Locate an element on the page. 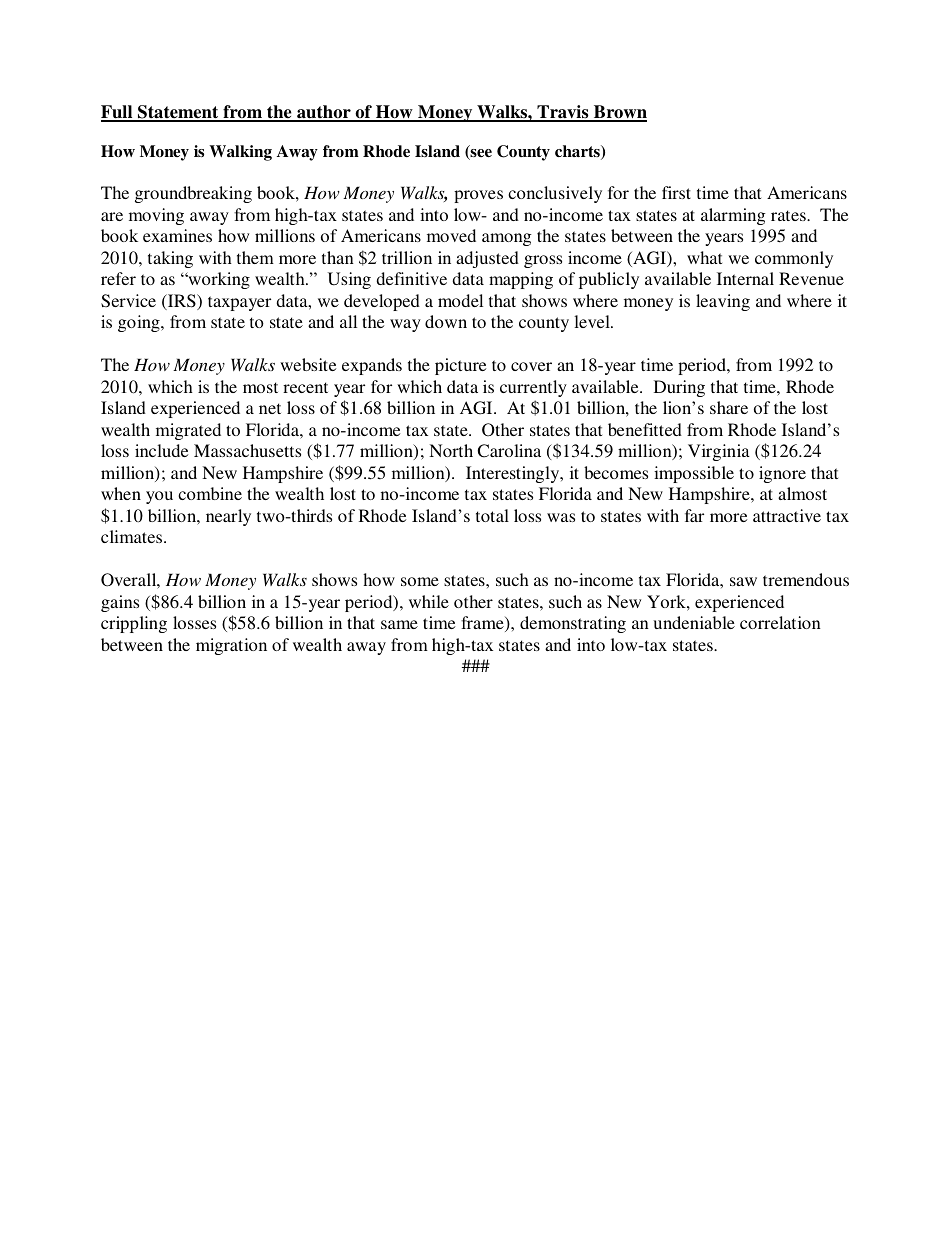 Image resolution: width=952 pixels, height=1233 pixels. North is located at coordinates (451, 450).
